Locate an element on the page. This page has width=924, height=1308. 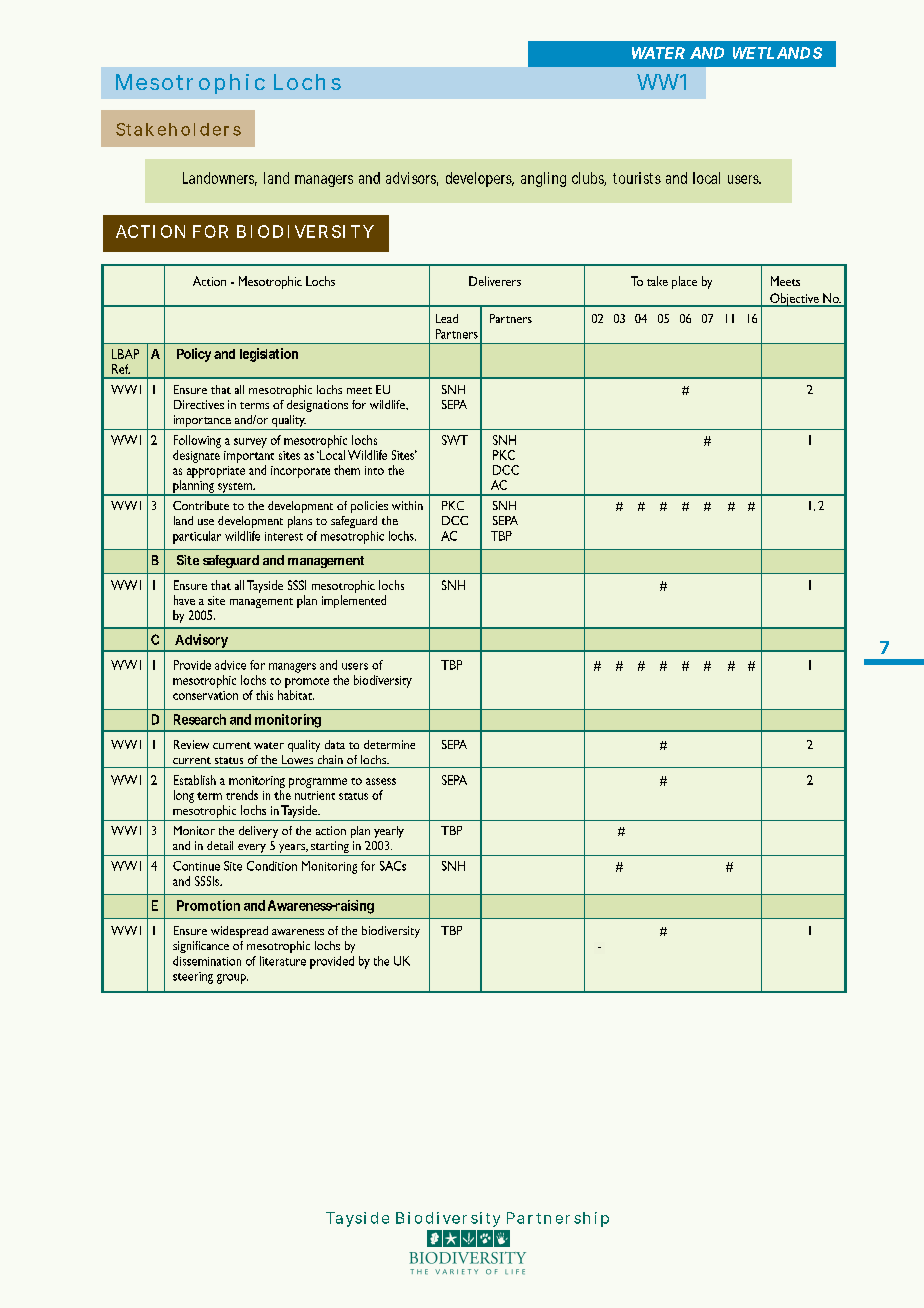
SWT is located at coordinates (455, 440).
